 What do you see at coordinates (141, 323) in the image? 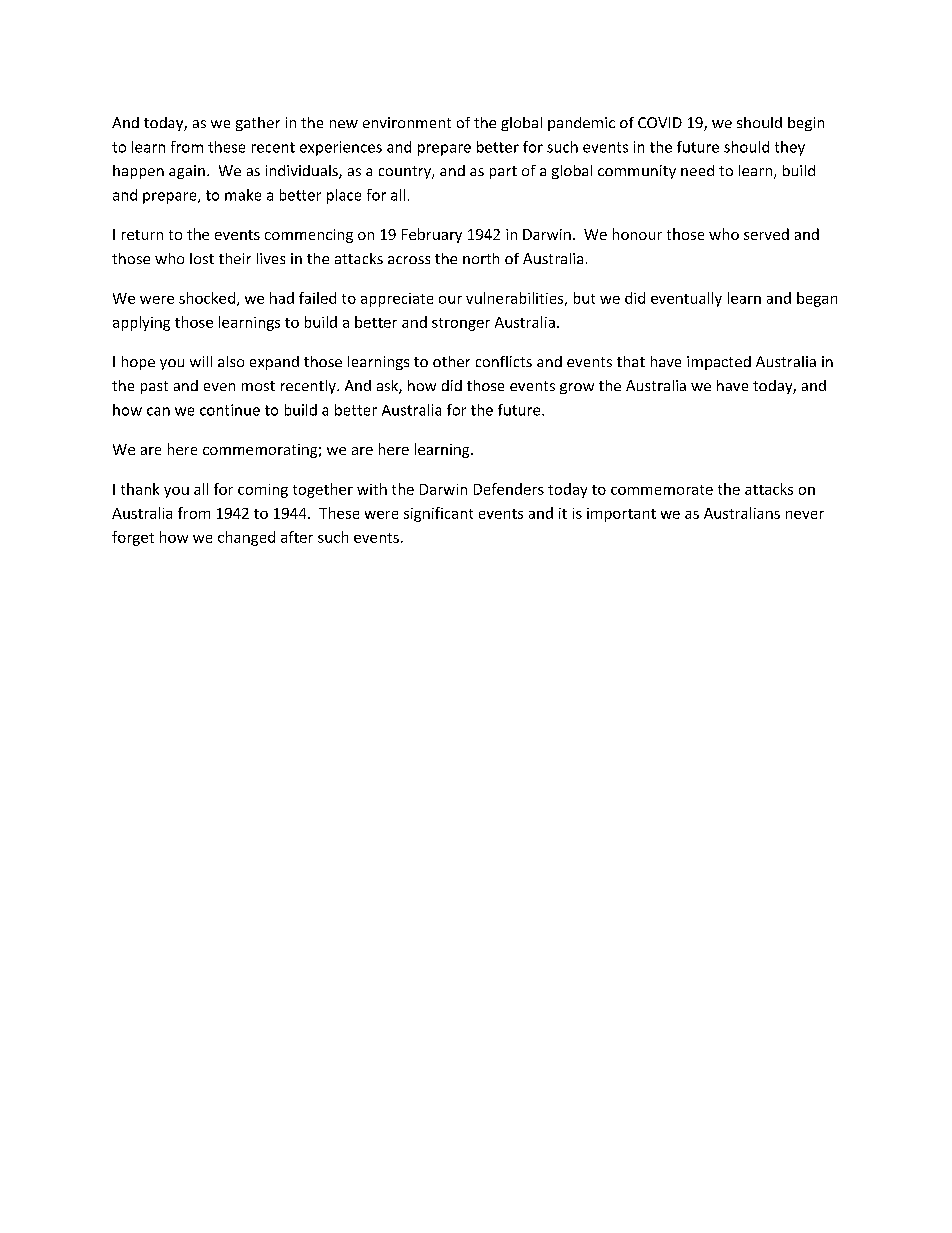
I see `applying` at bounding box center [141, 323].
